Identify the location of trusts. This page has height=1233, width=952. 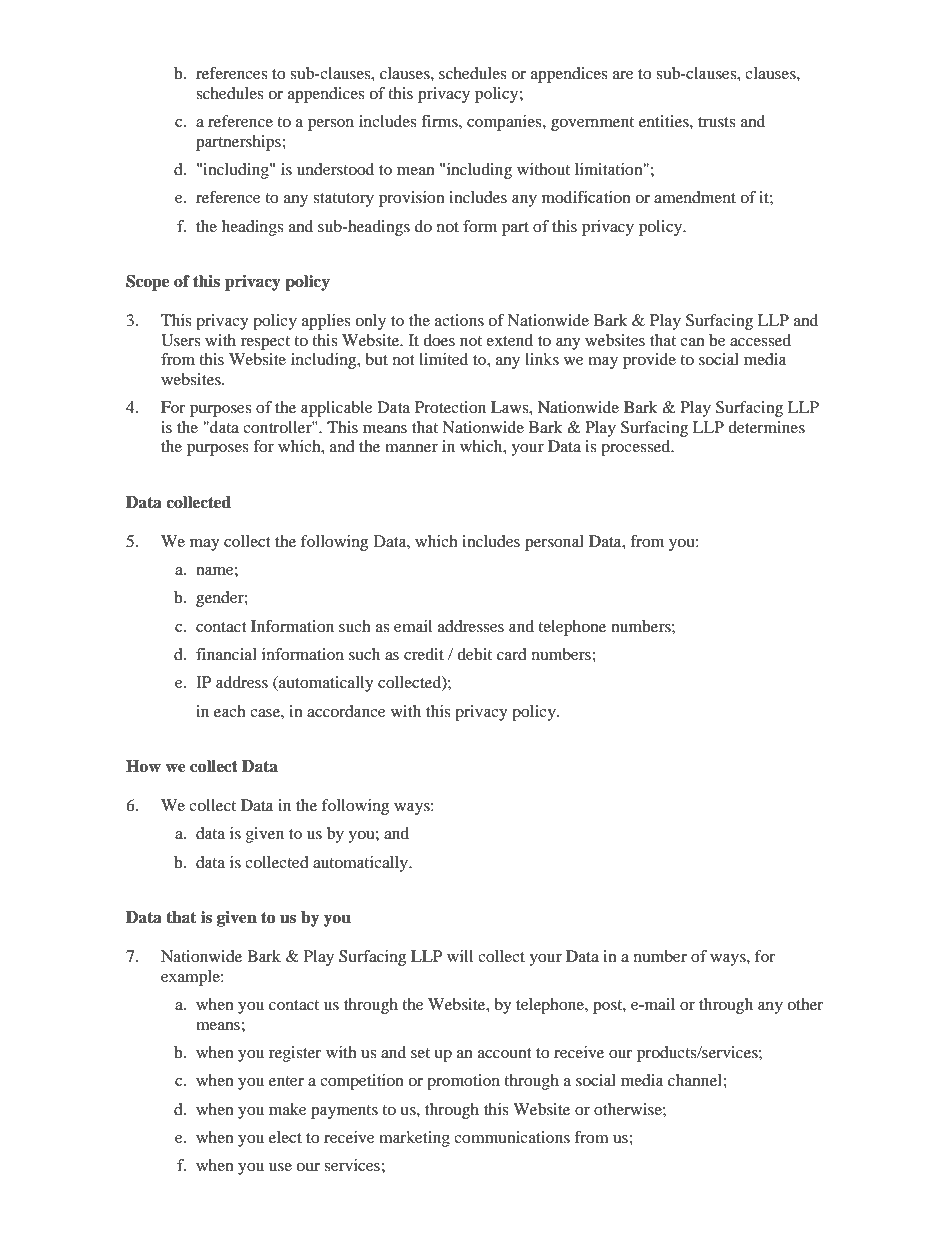
(716, 122).
